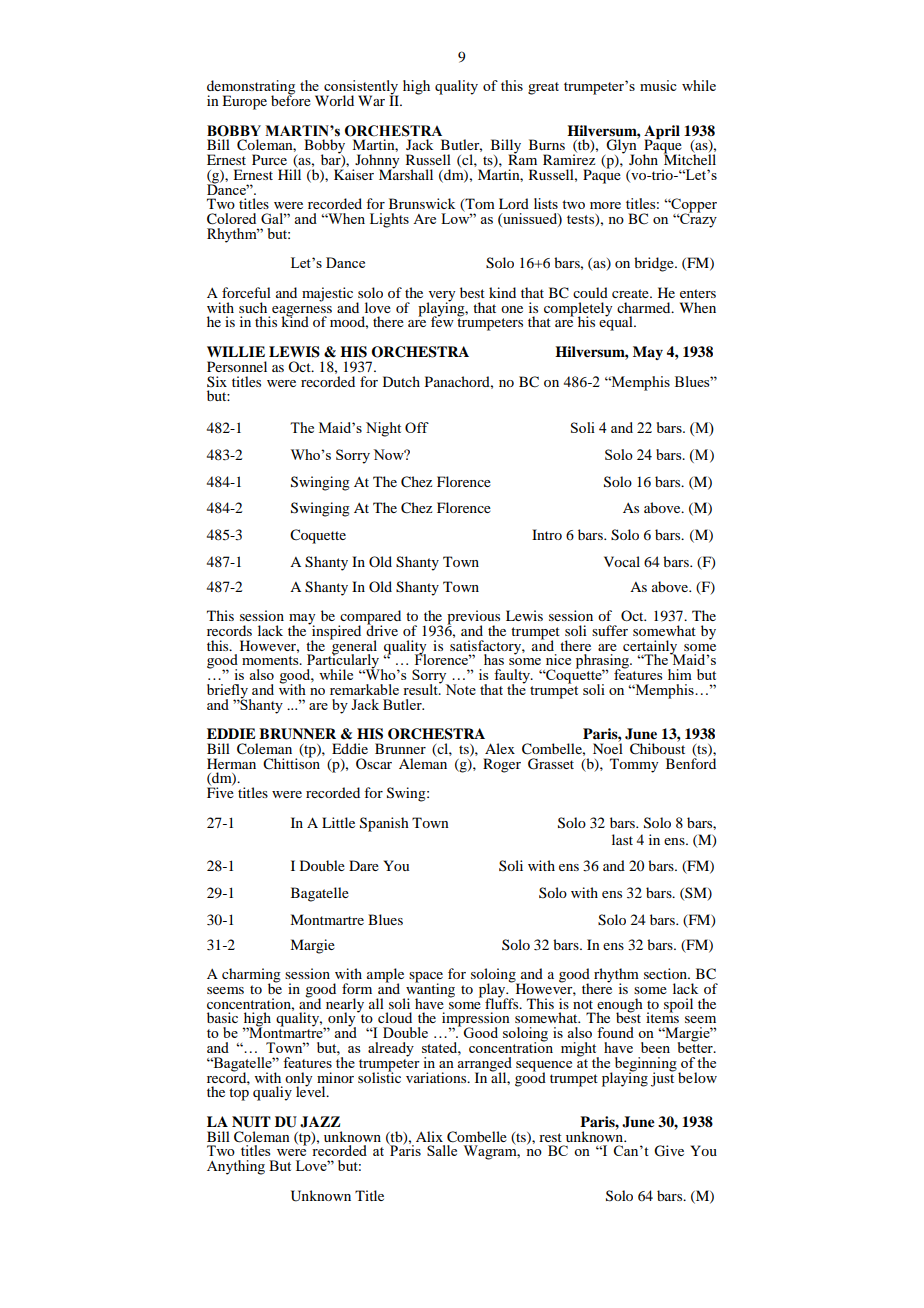  Describe the element at coordinates (251, 976) in the document. I see `charming` at that location.
